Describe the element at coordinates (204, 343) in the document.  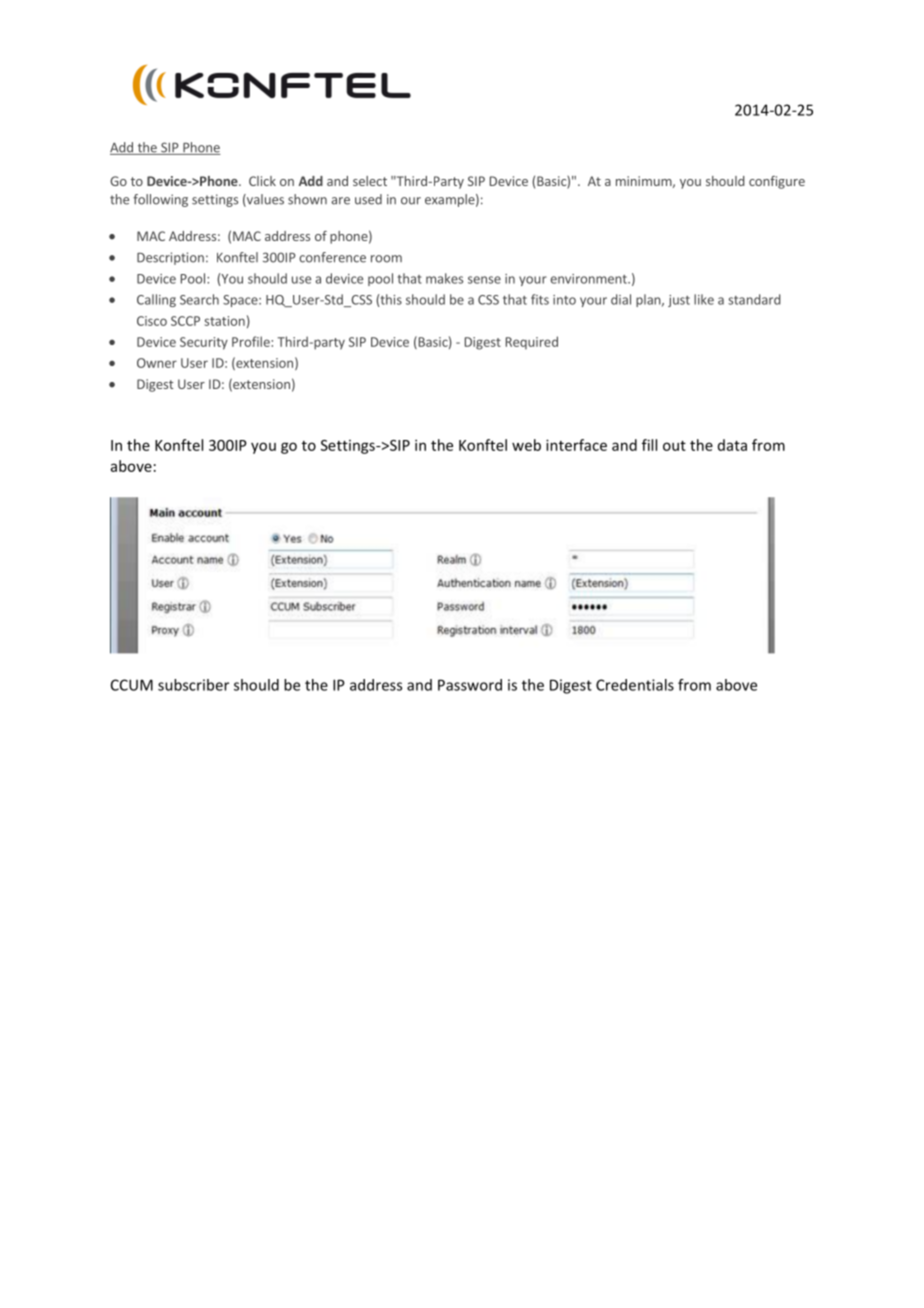
I see `Security` at that location.
